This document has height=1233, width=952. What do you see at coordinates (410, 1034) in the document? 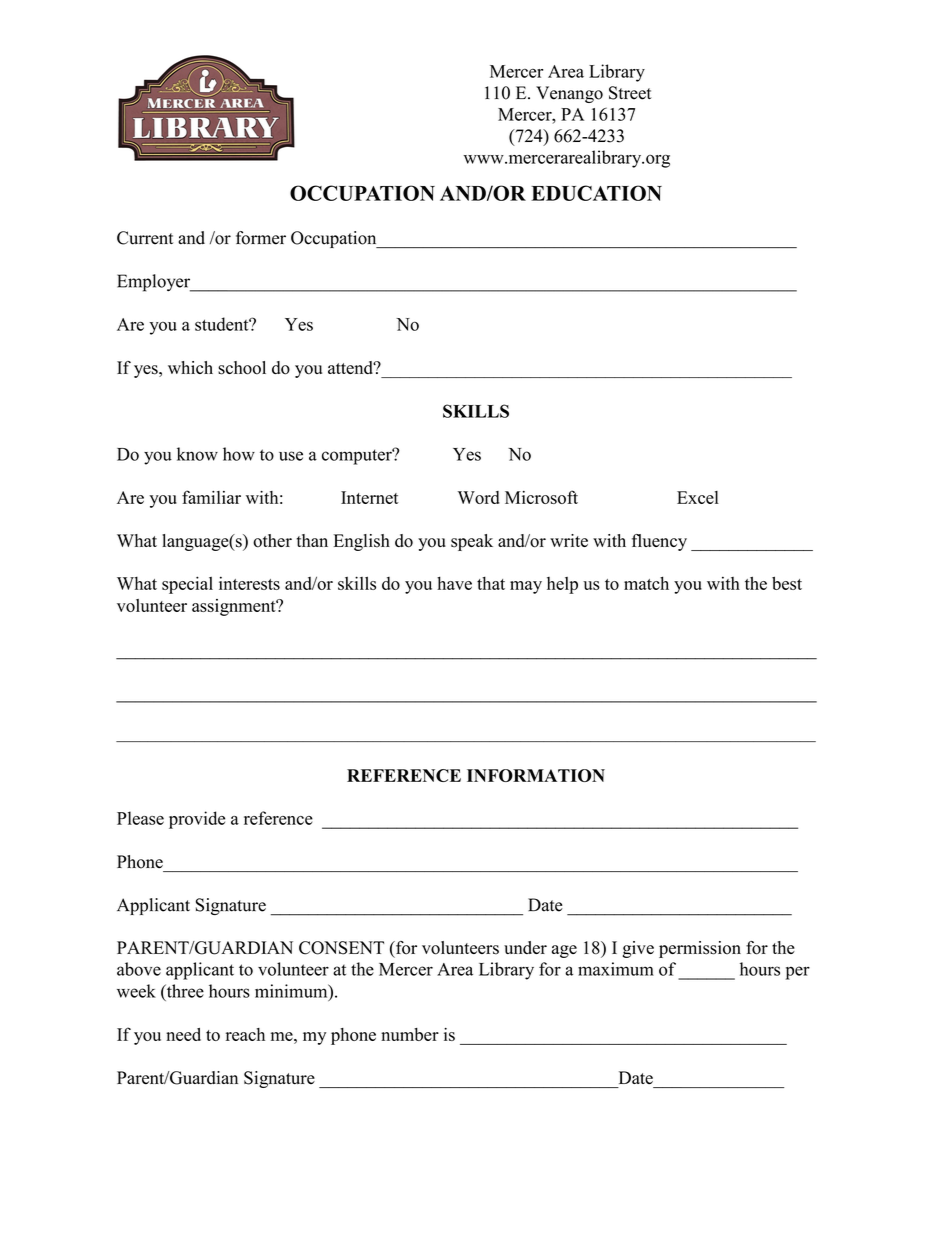
I see `number` at bounding box center [410, 1034].
